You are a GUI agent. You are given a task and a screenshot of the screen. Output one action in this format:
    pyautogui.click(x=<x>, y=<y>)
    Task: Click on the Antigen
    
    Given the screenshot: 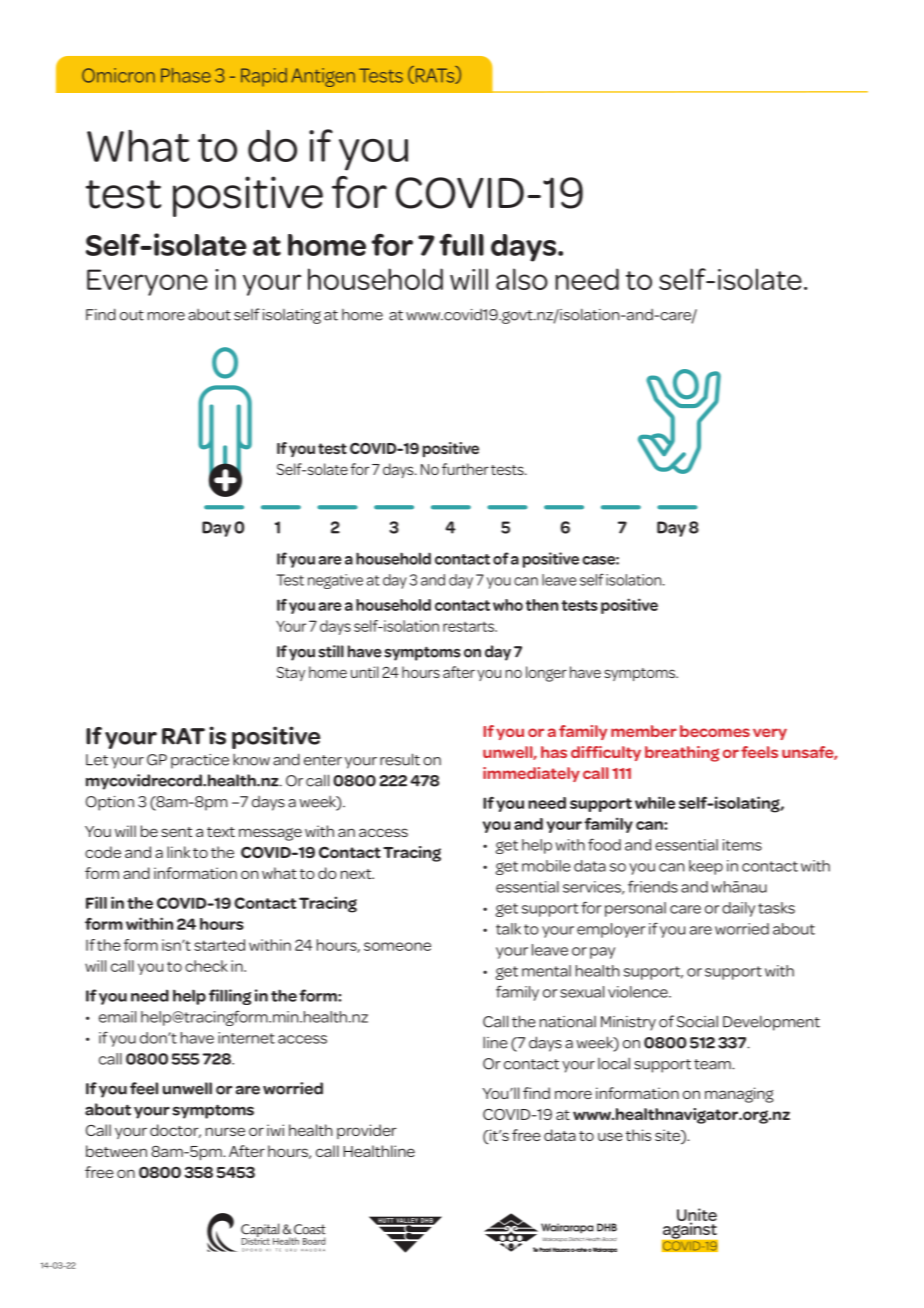 What is the action you would take?
    pyautogui.click(x=323, y=77)
